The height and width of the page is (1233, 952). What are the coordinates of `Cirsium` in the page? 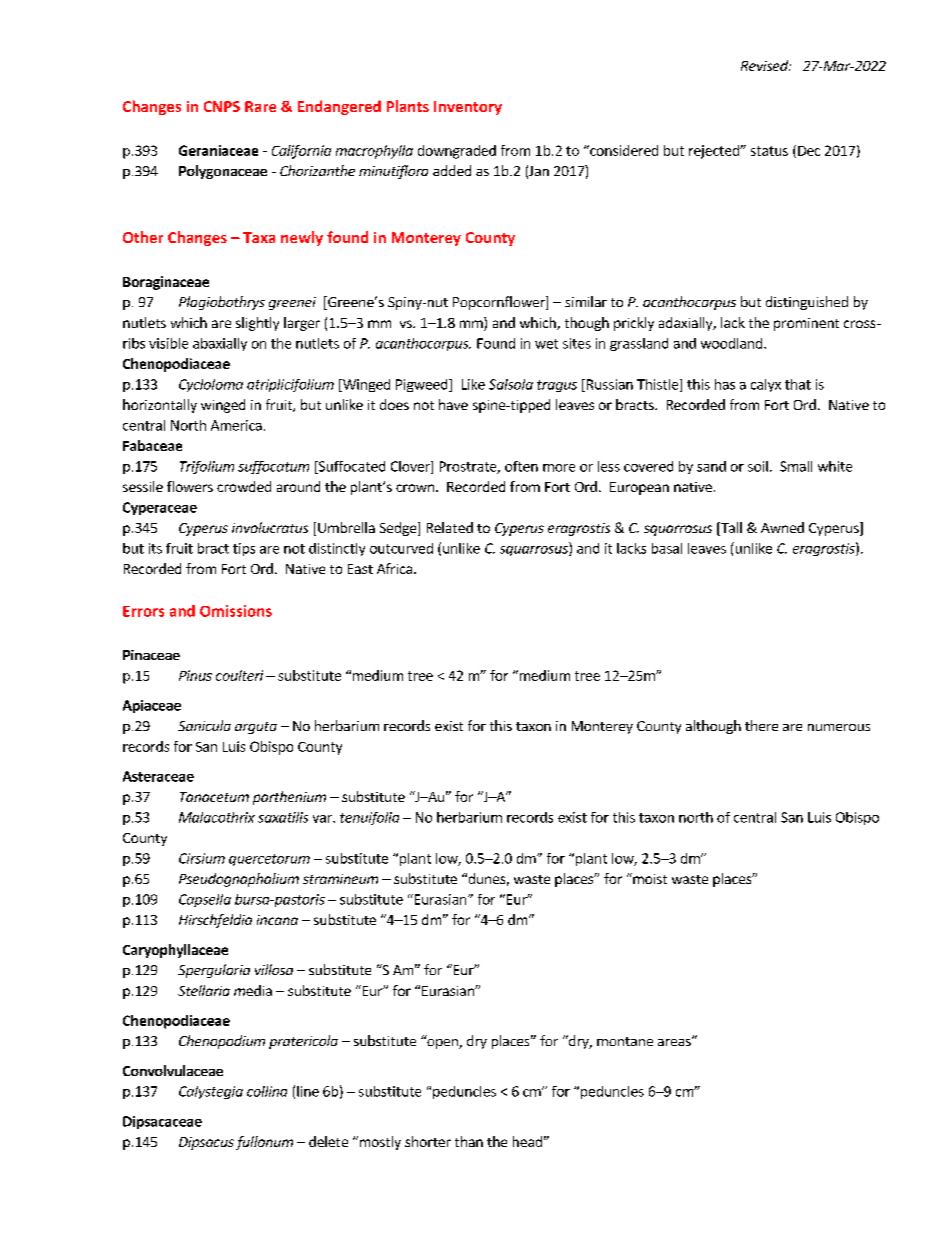 It's located at (202, 858).
